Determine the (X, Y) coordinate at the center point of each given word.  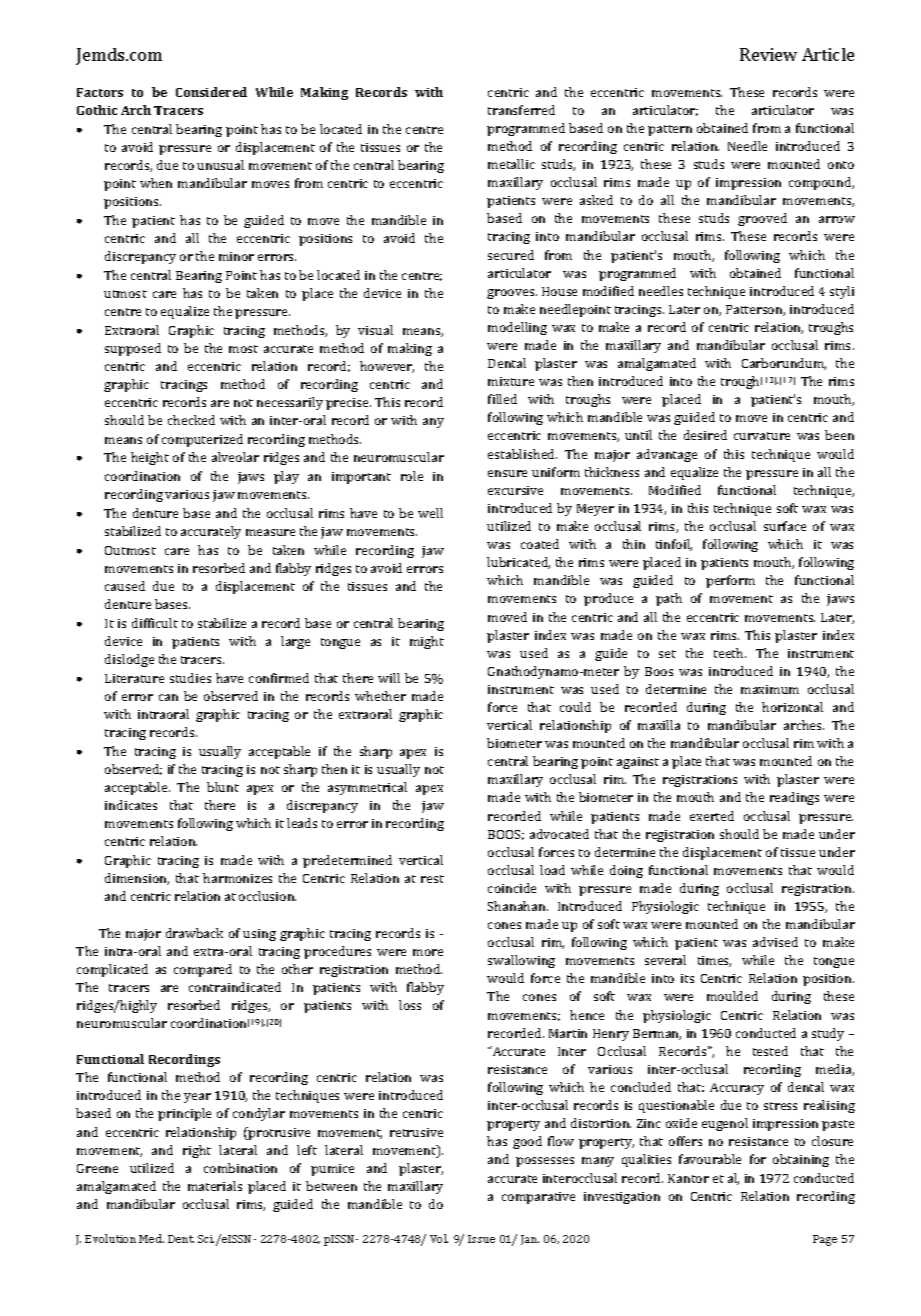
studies (190, 678)
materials (215, 1186)
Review (768, 54)
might (427, 642)
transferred (521, 110)
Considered (211, 92)
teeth (730, 653)
